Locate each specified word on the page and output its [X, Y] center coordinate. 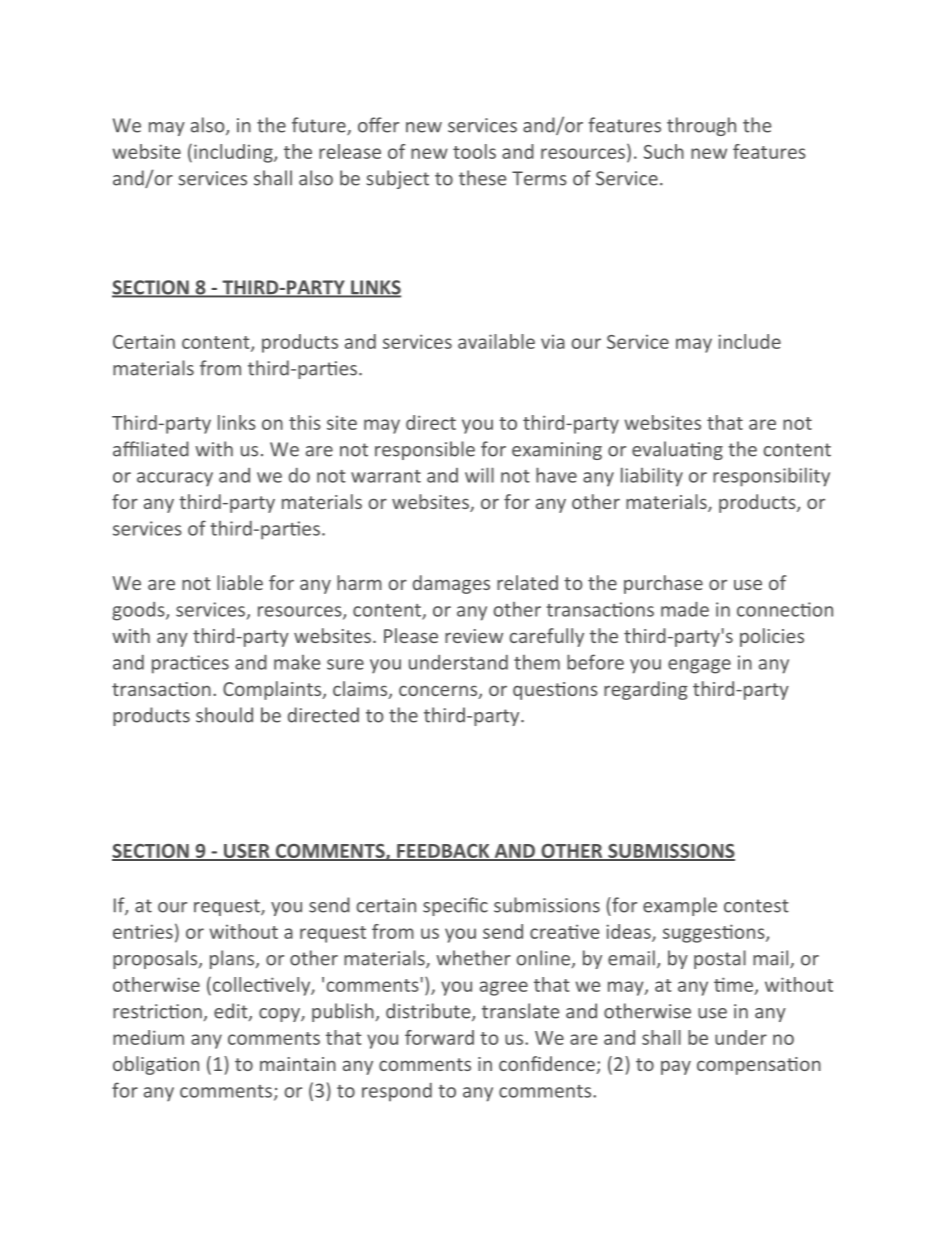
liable [240, 582]
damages [451, 584]
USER [247, 852]
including [234, 153]
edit [232, 1012]
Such [664, 151]
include [749, 341]
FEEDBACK [443, 852]
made [685, 609]
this [305, 422]
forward [439, 1037]
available [496, 341]
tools [474, 151]
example [680, 906]
